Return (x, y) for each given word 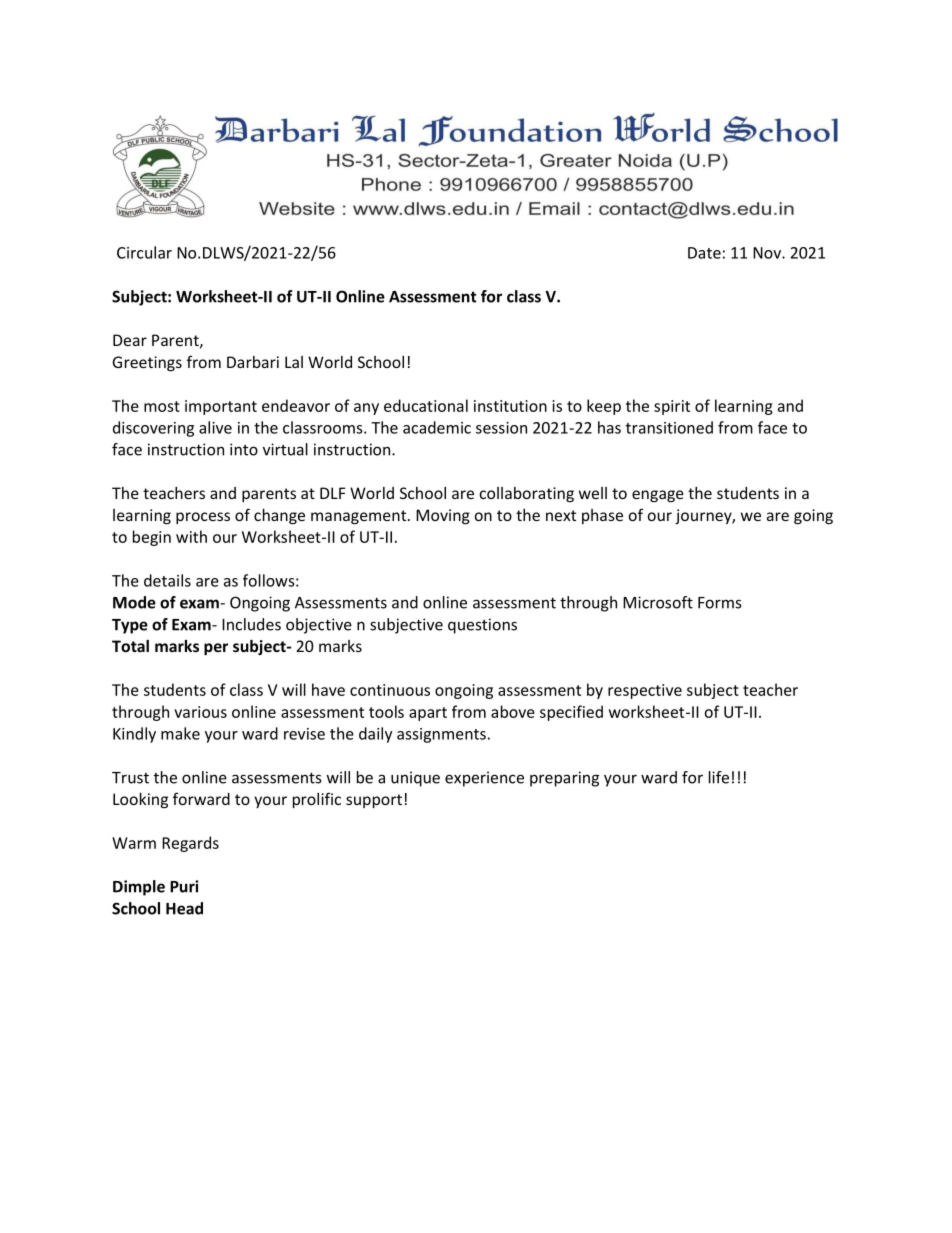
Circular (144, 252)
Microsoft (658, 602)
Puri (184, 886)
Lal (294, 362)
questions (482, 626)
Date (704, 253)
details (167, 580)
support (374, 801)
